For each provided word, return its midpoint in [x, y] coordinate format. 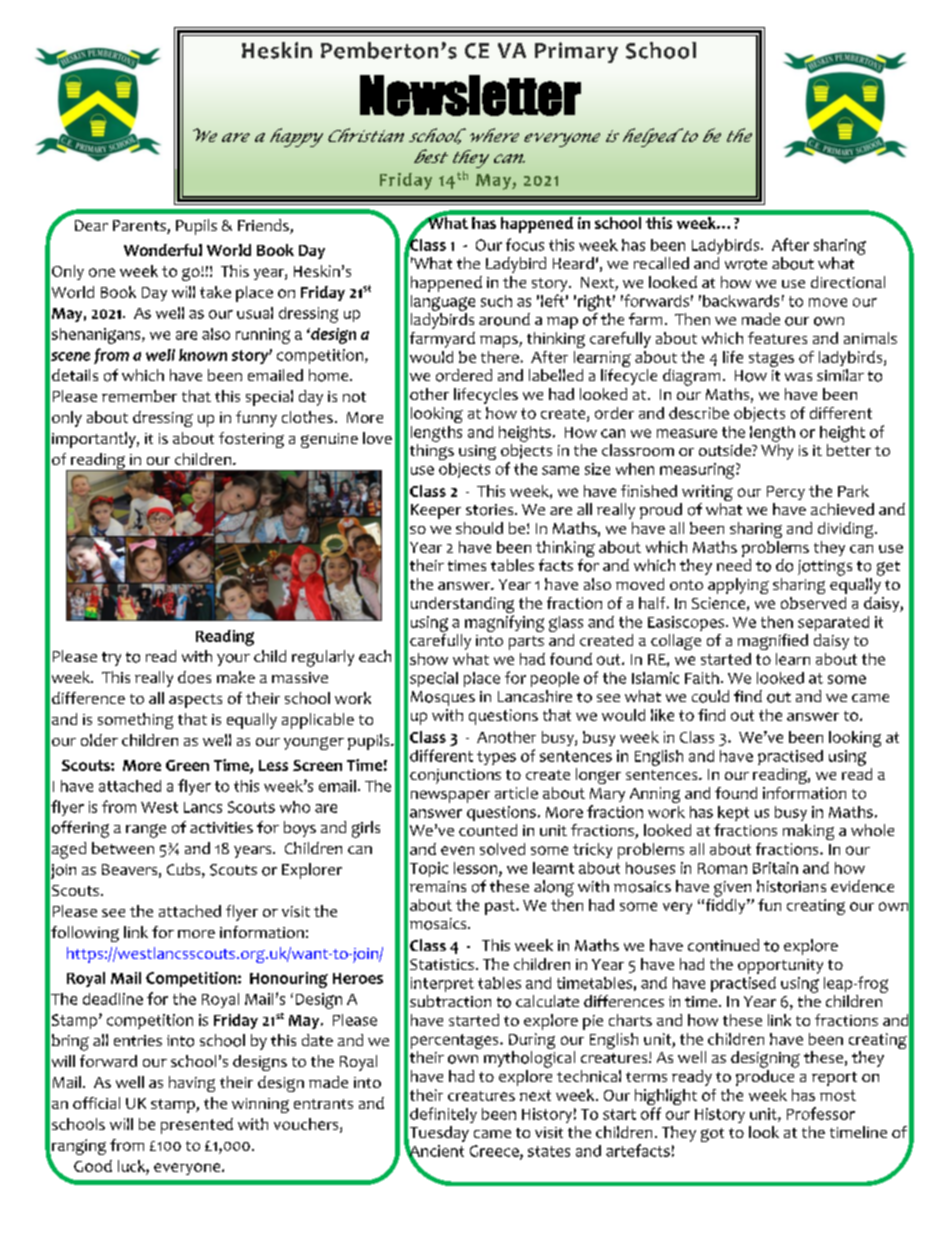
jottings [825, 568]
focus [525, 244]
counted [488, 830]
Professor [821, 1113]
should [479, 528]
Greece [495, 1152]
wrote [746, 264]
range [146, 831]
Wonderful [163, 250]
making [808, 832]
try [111, 659]
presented [197, 1126]
